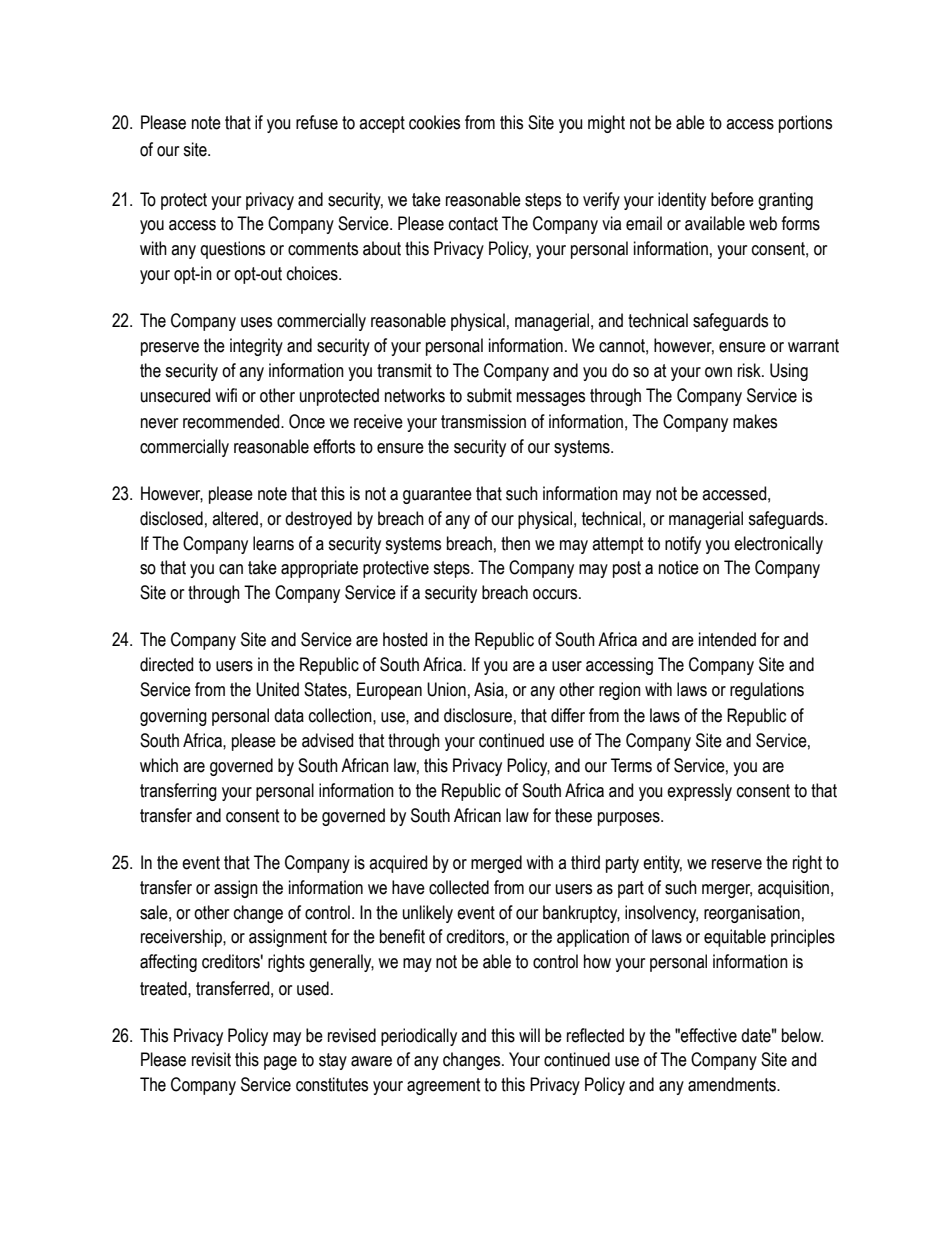  Describe the element at coordinates (232, 421) in the screenshot. I see `recommended` at that location.
